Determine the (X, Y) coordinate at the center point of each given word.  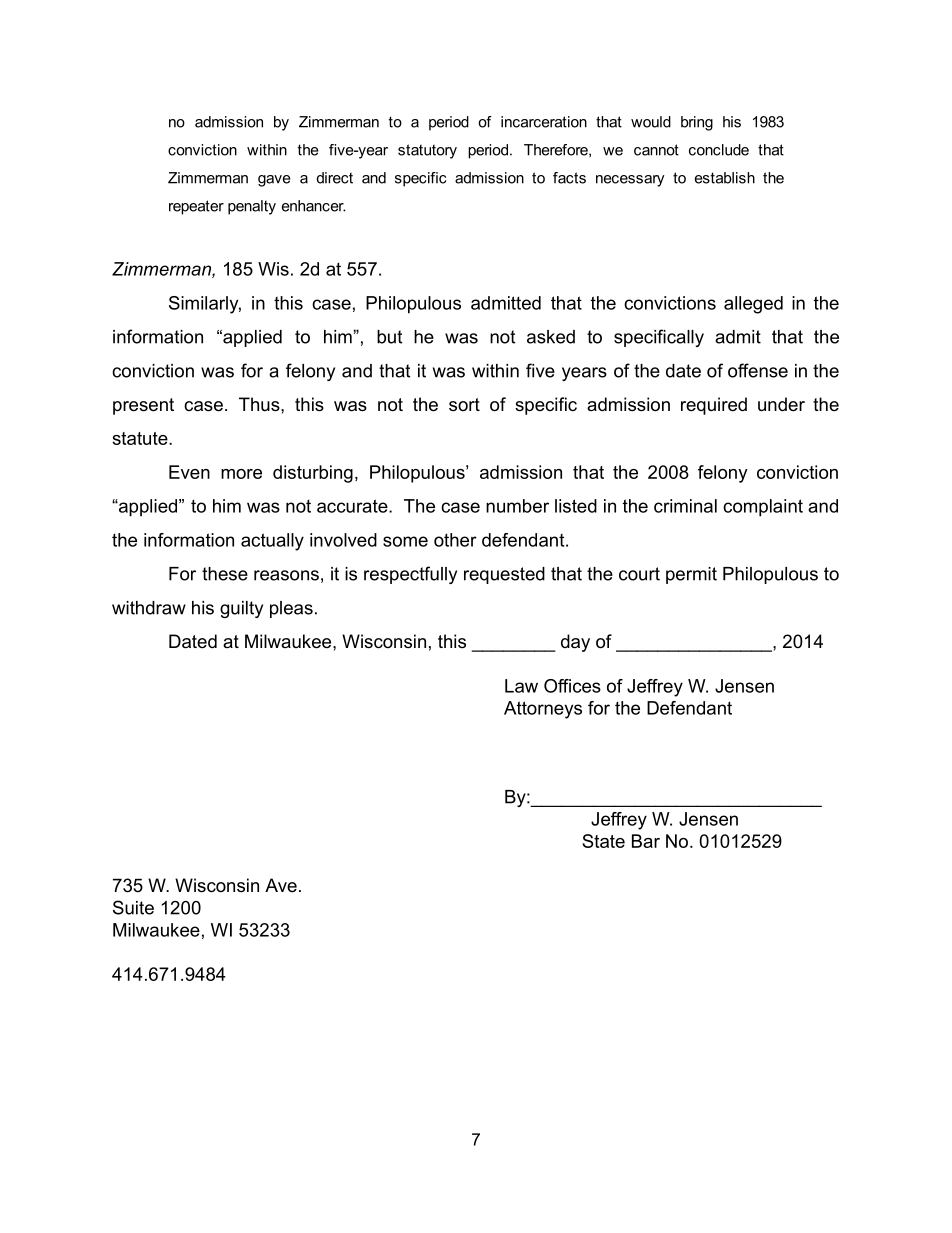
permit (691, 575)
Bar (646, 841)
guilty (241, 609)
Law (521, 686)
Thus (260, 404)
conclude (719, 150)
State (603, 841)
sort (464, 404)
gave (274, 181)
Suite (133, 907)
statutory (427, 151)
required (714, 406)
